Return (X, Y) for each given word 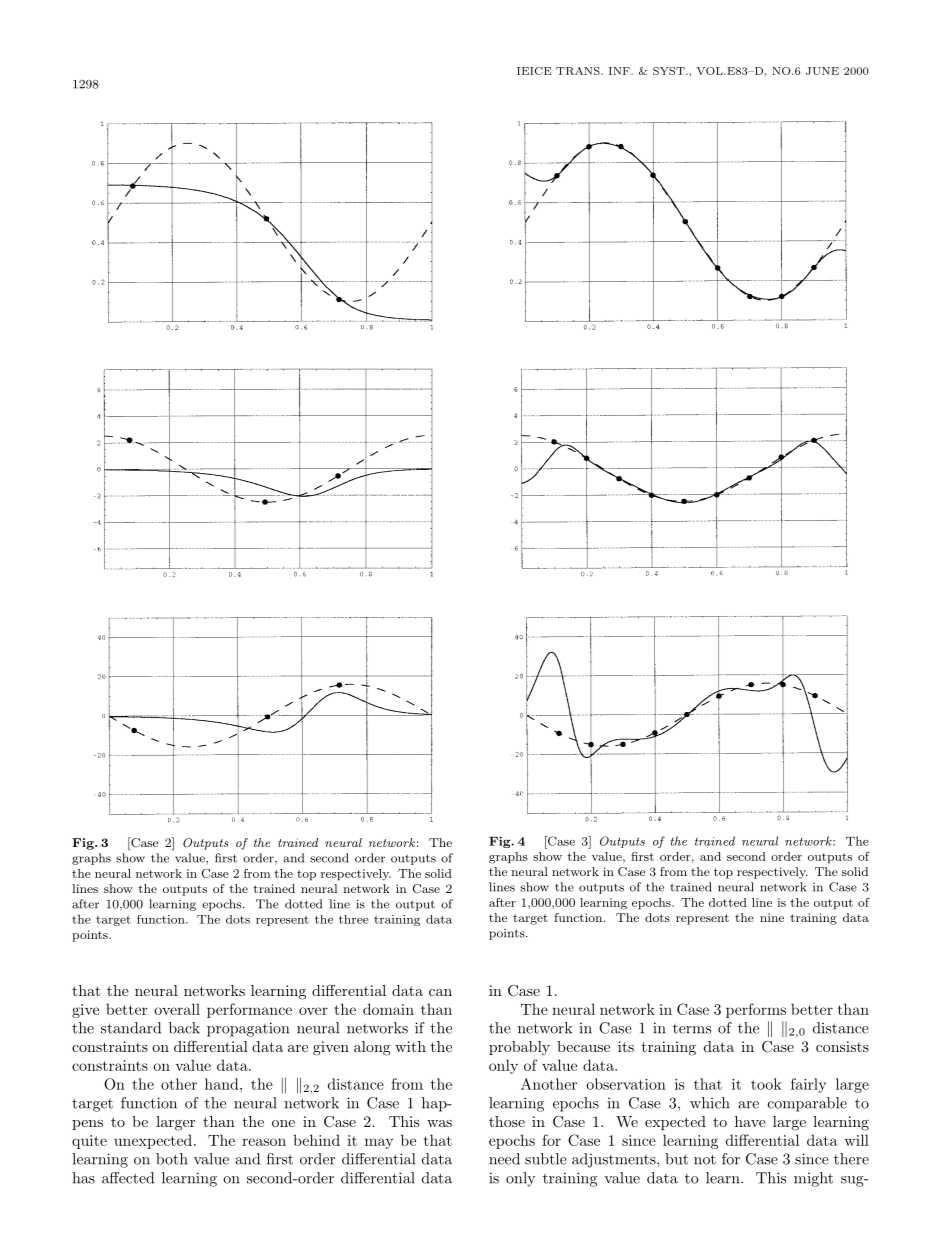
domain (388, 1009)
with (410, 1046)
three (354, 919)
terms (692, 1029)
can (440, 992)
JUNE (822, 71)
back (184, 1028)
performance (249, 1010)
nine (772, 917)
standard (131, 1028)
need (504, 1159)
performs (756, 1010)
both (172, 1159)
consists (842, 1046)
